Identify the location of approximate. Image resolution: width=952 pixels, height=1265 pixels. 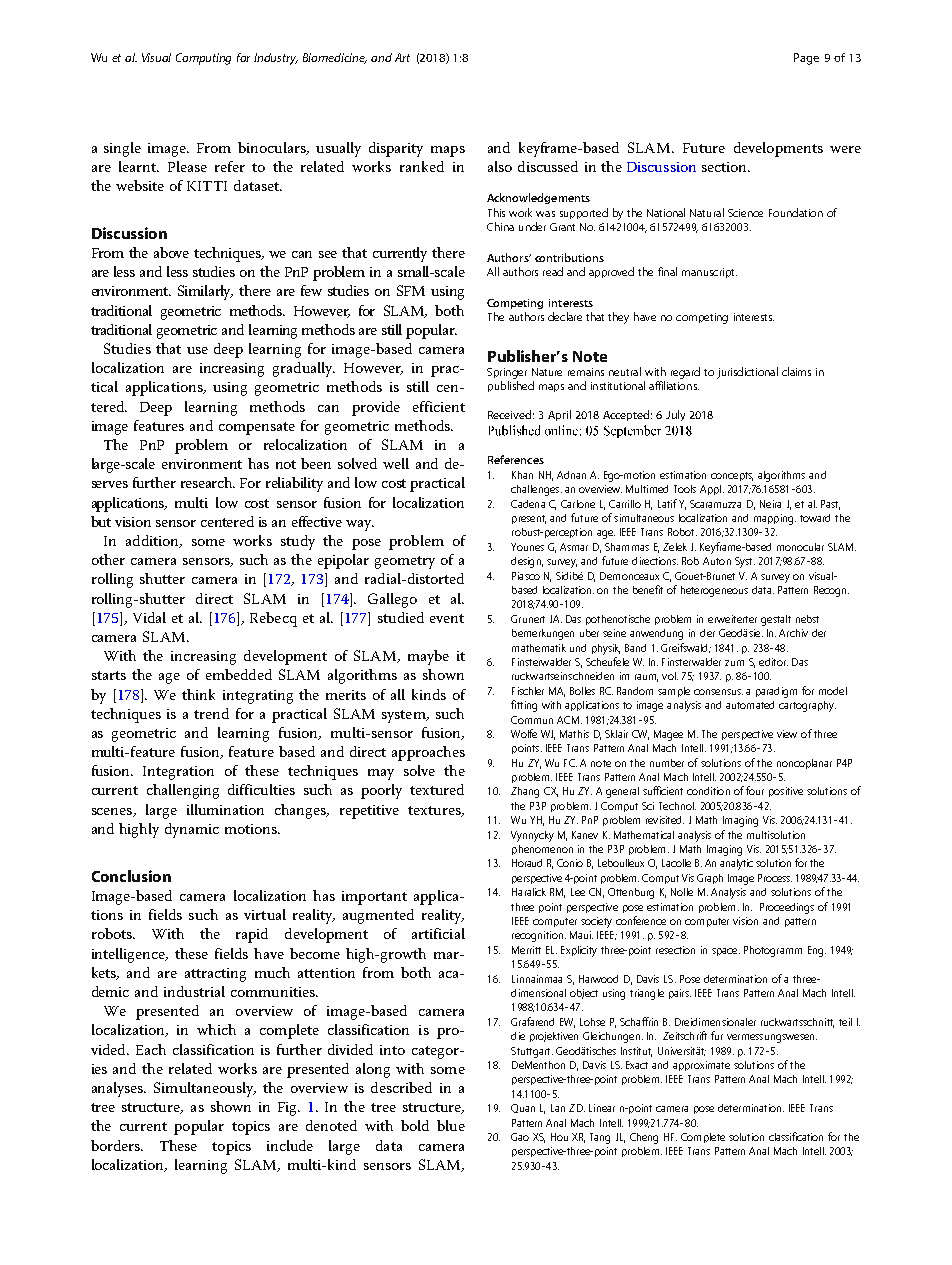
(701, 1066).
